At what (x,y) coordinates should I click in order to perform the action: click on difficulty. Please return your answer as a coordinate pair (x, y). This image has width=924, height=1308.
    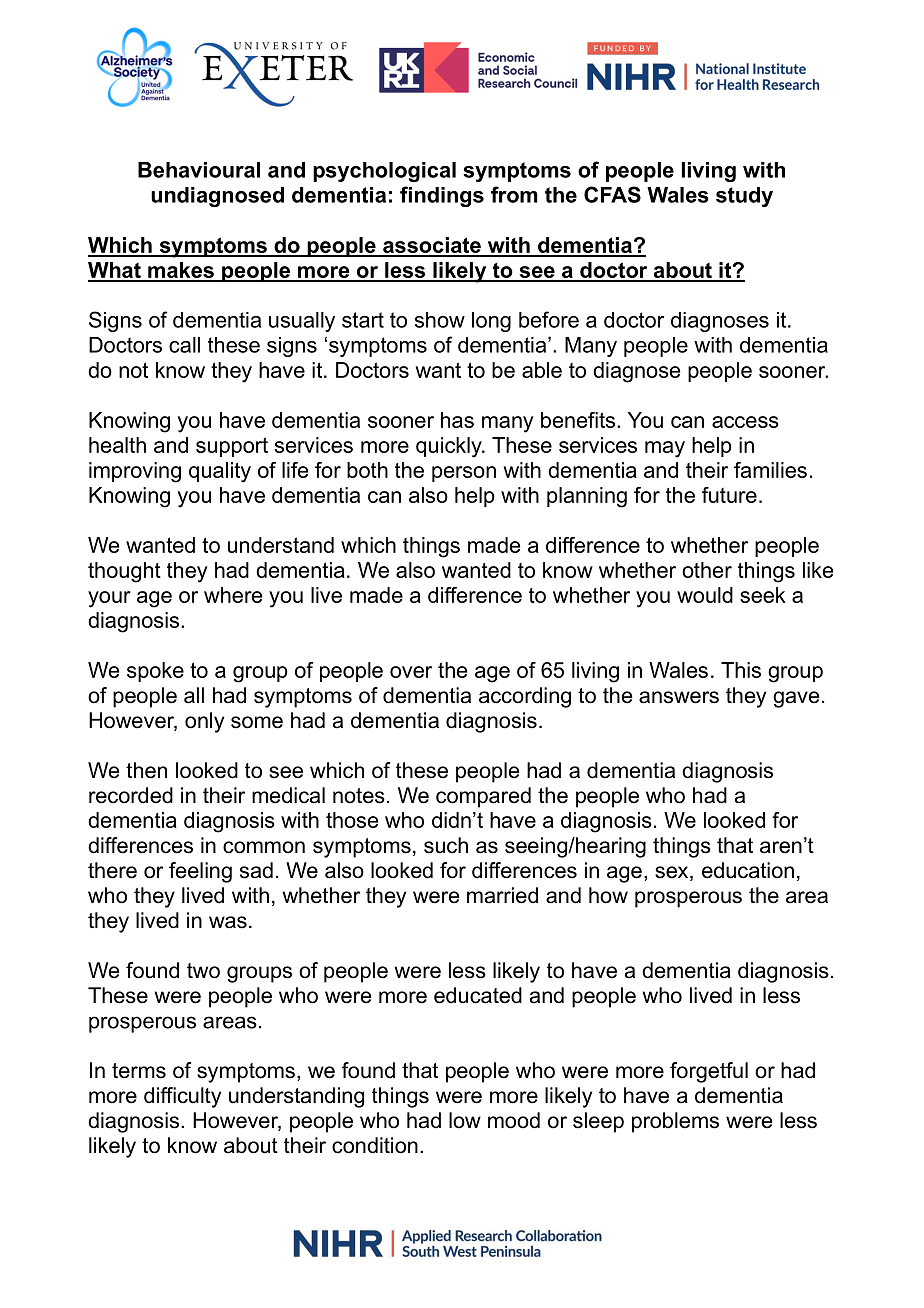
    Looking at the image, I should click on (182, 1097).
